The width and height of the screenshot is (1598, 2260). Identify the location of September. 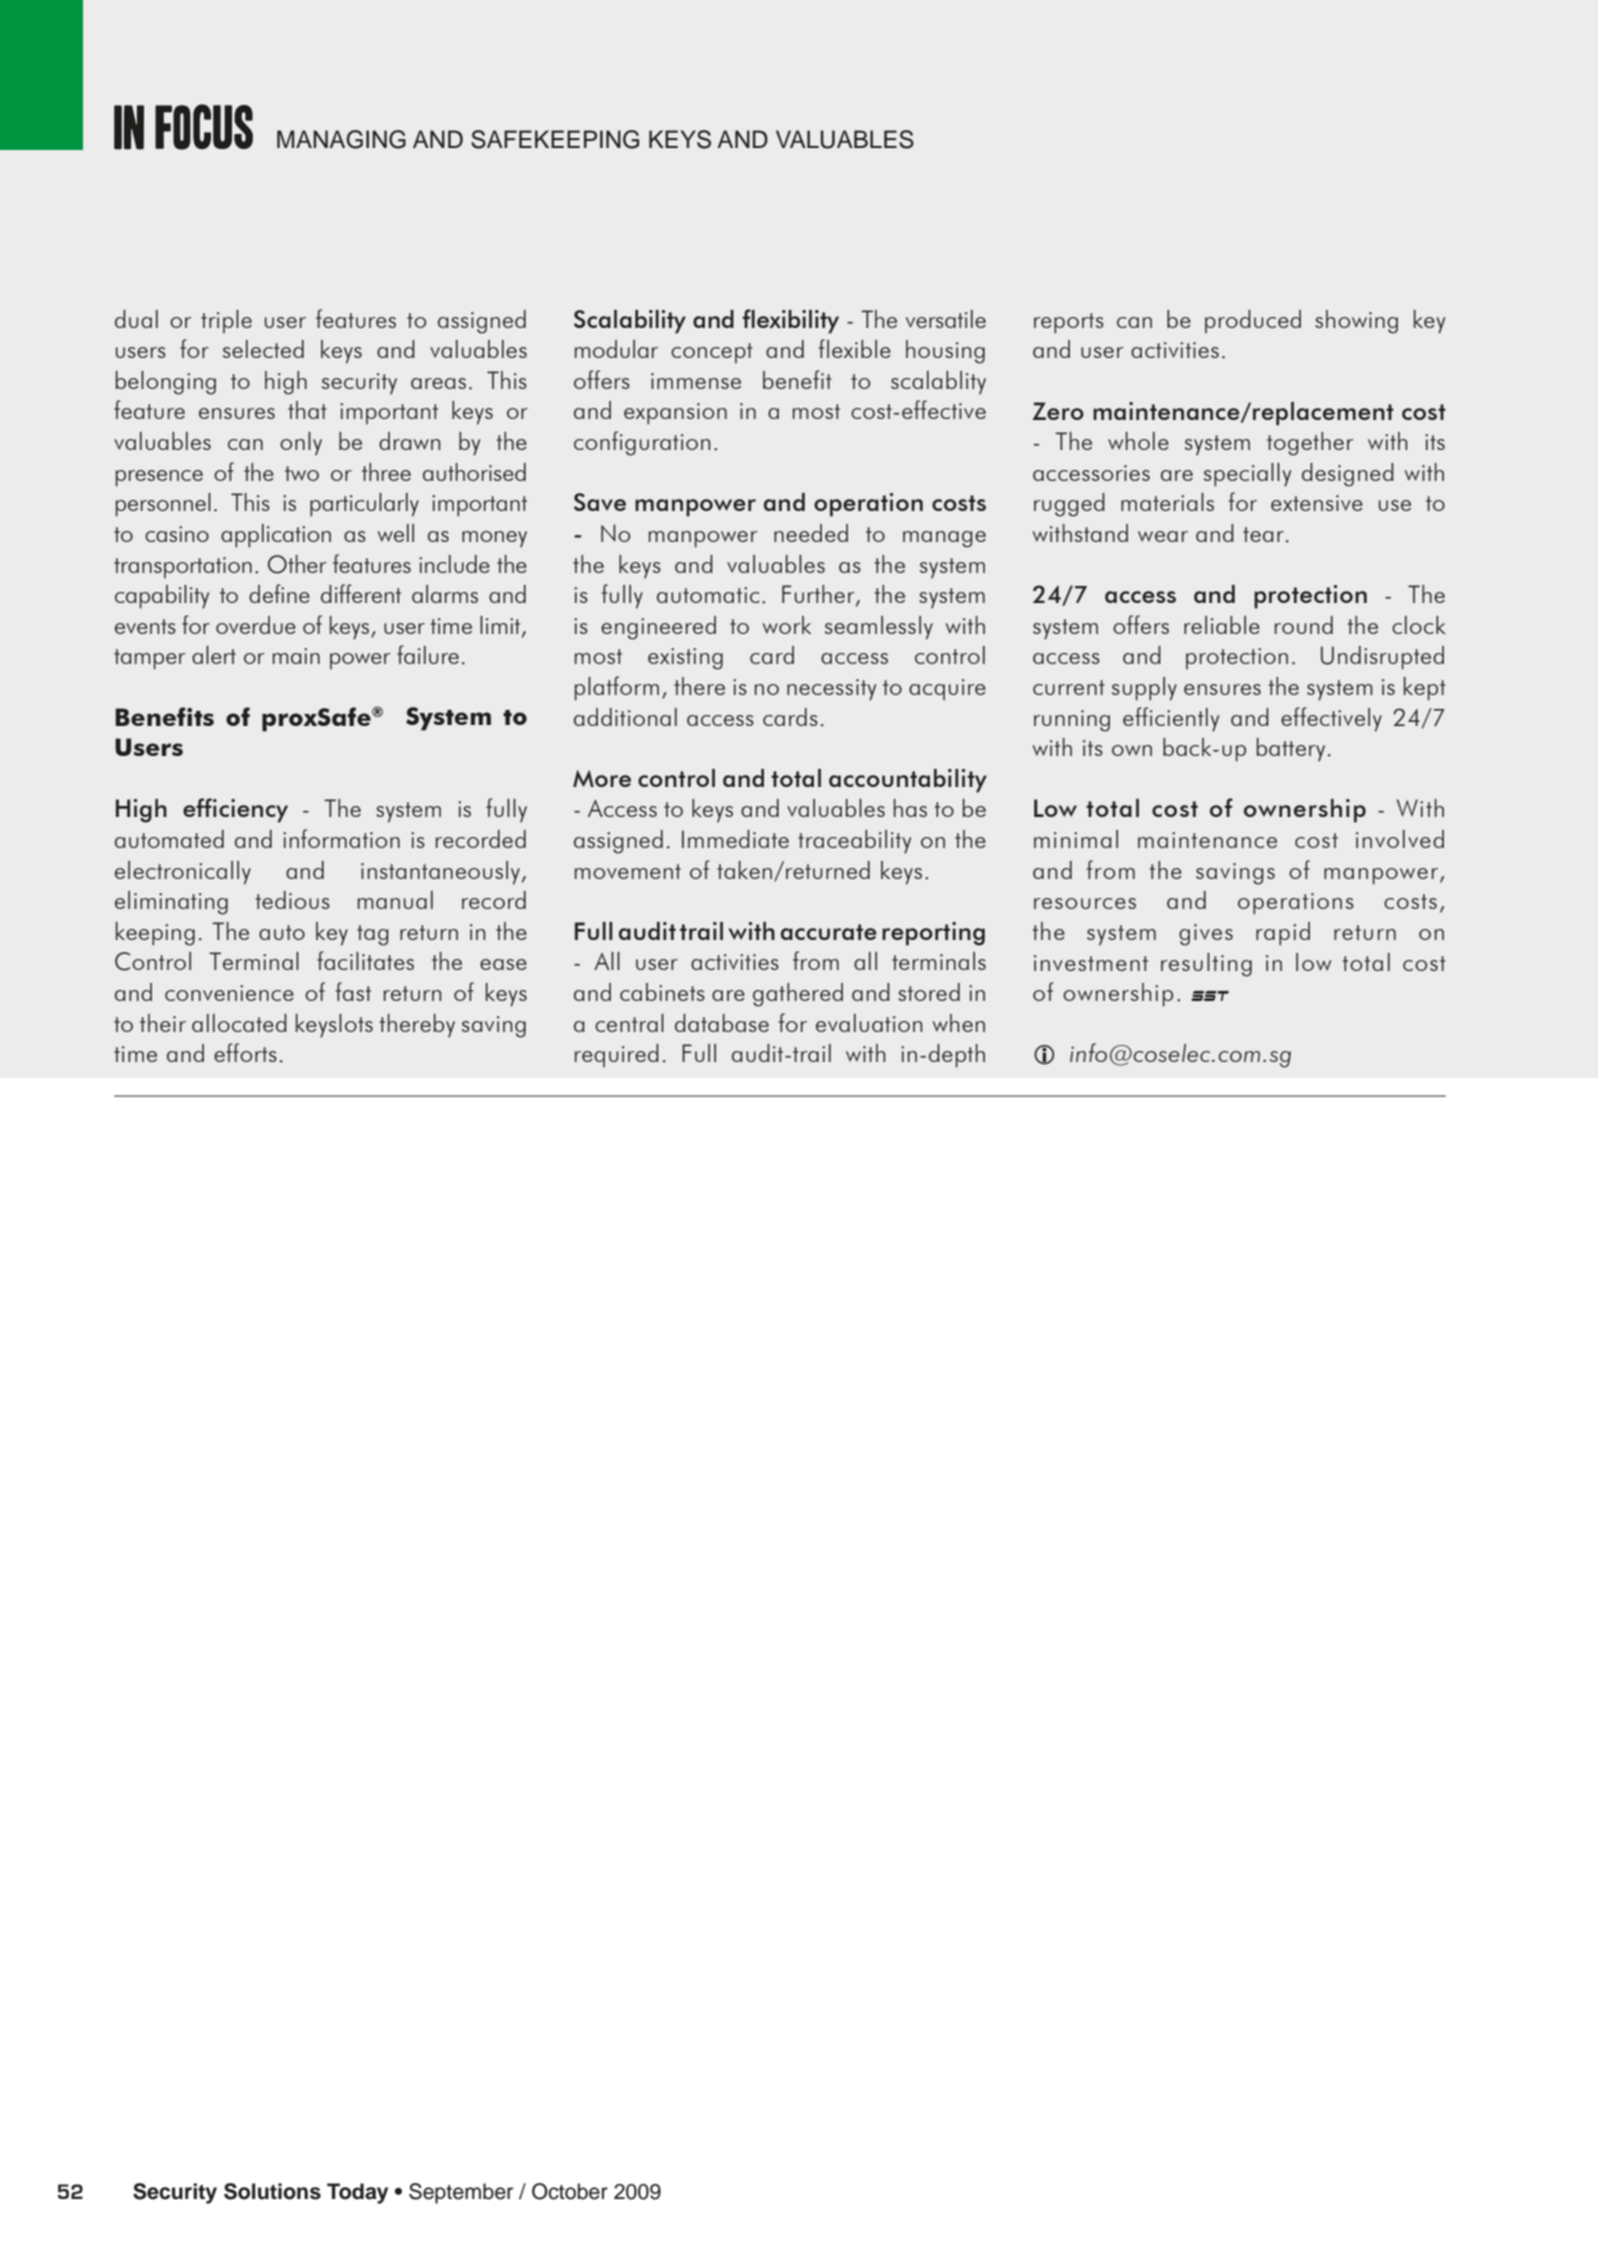
(461, 2193).
